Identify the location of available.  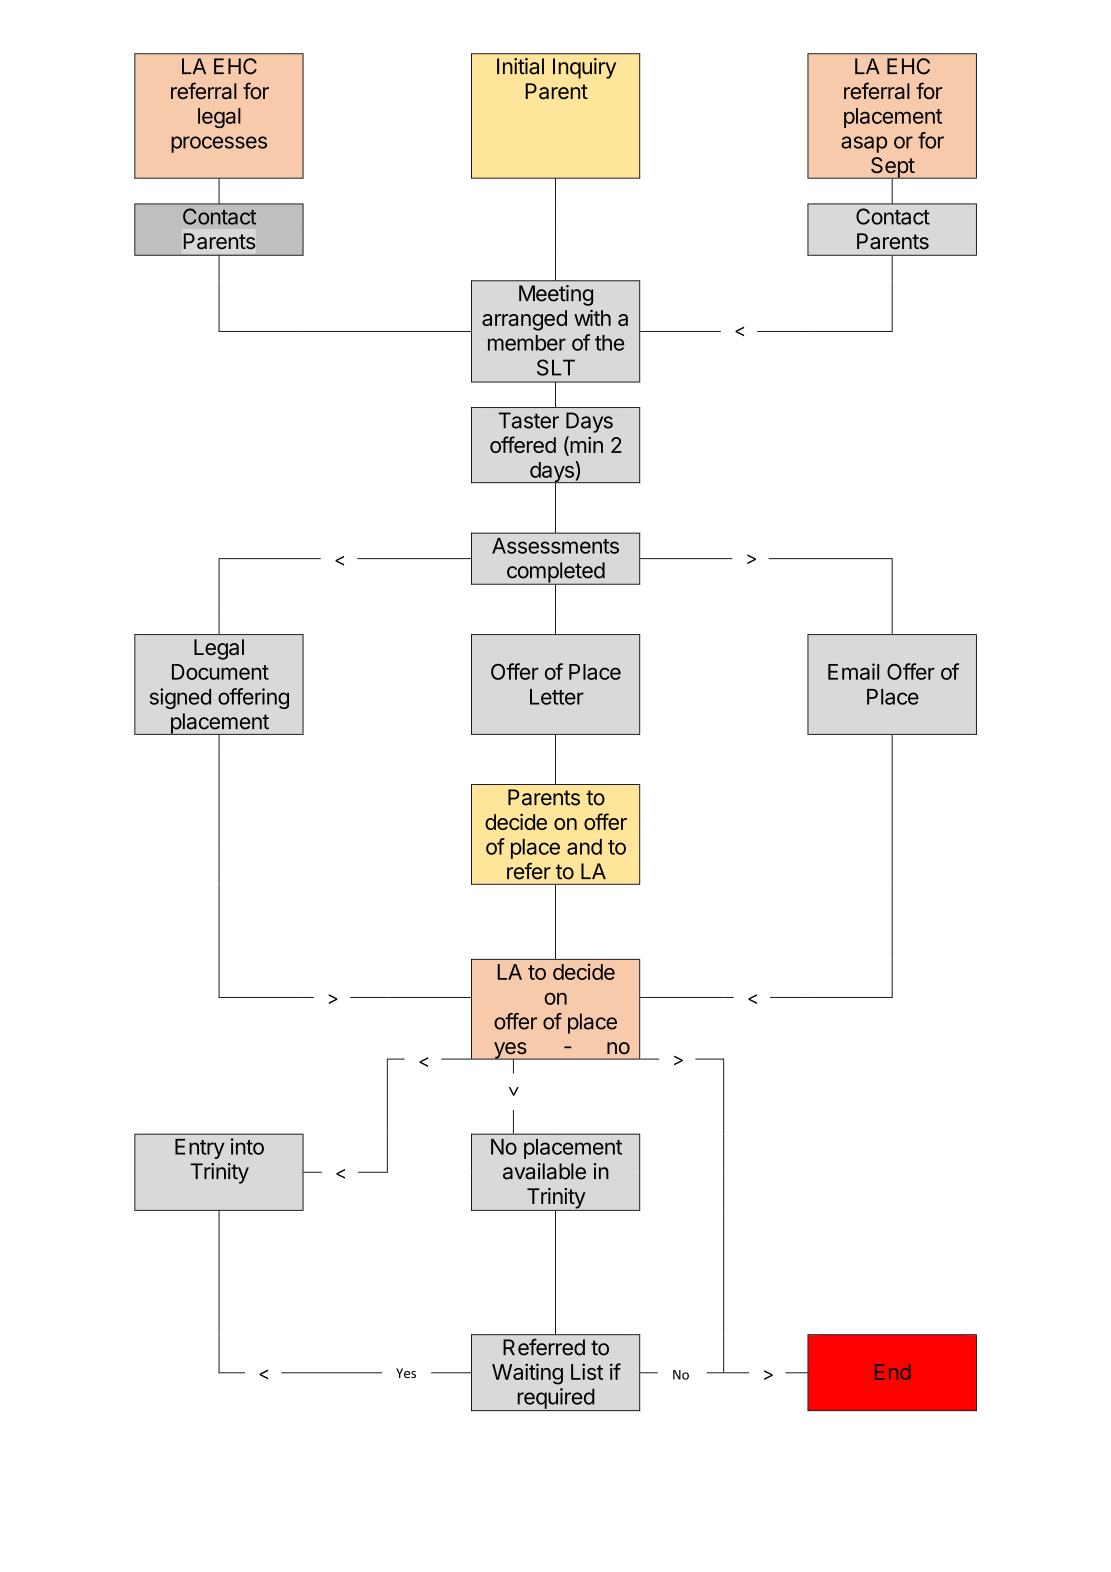
(544, 1171).
